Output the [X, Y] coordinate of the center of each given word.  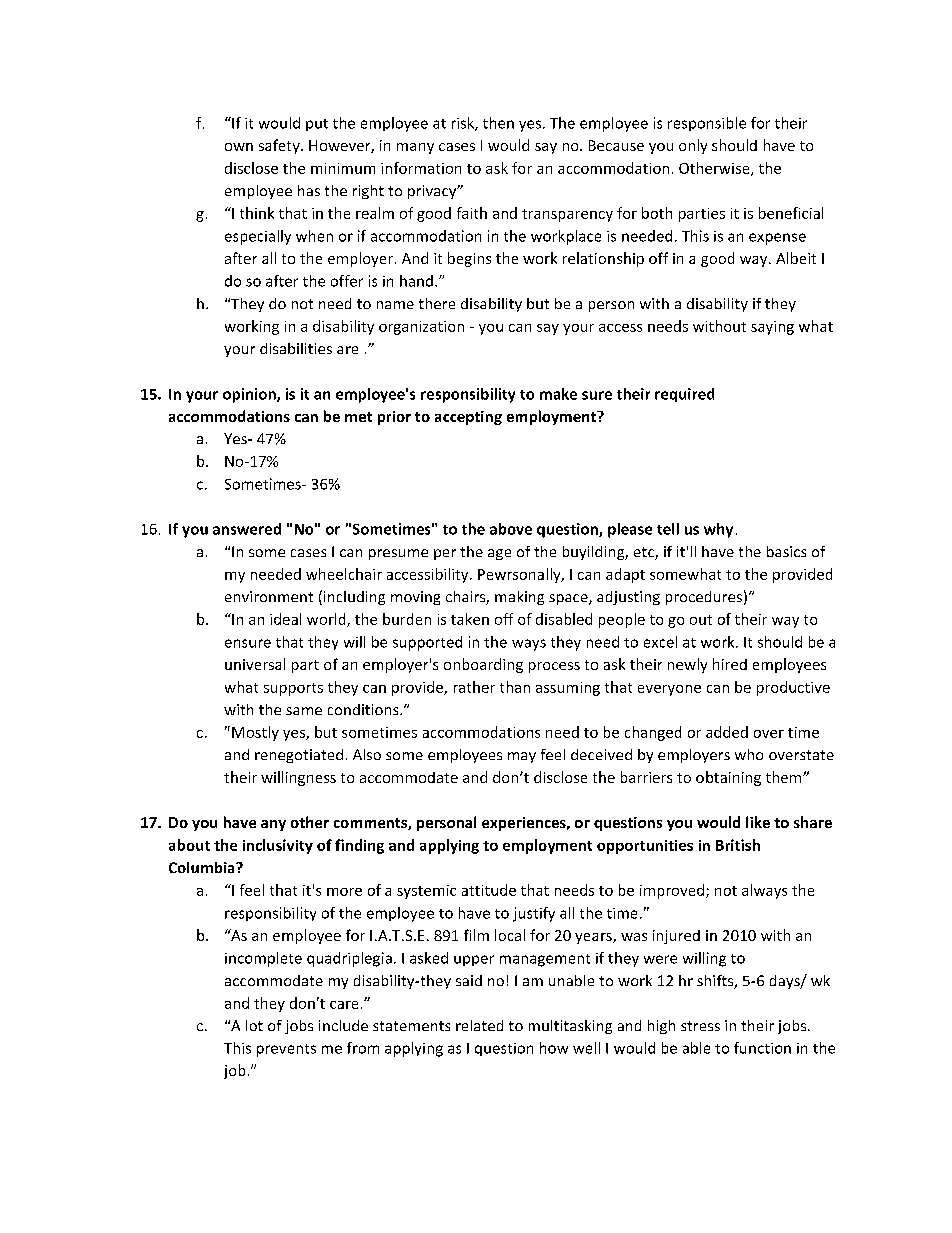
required [684, 395]
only [693, 146]
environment [269, 596]
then [498, 123]
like [758, 822]
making [519, 598]
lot [254, 1025]
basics [786, 551]
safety [280, 146]
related [479, 1025]
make [558, 394]
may [522, 757]
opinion [250, 395]
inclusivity [278, 846]
